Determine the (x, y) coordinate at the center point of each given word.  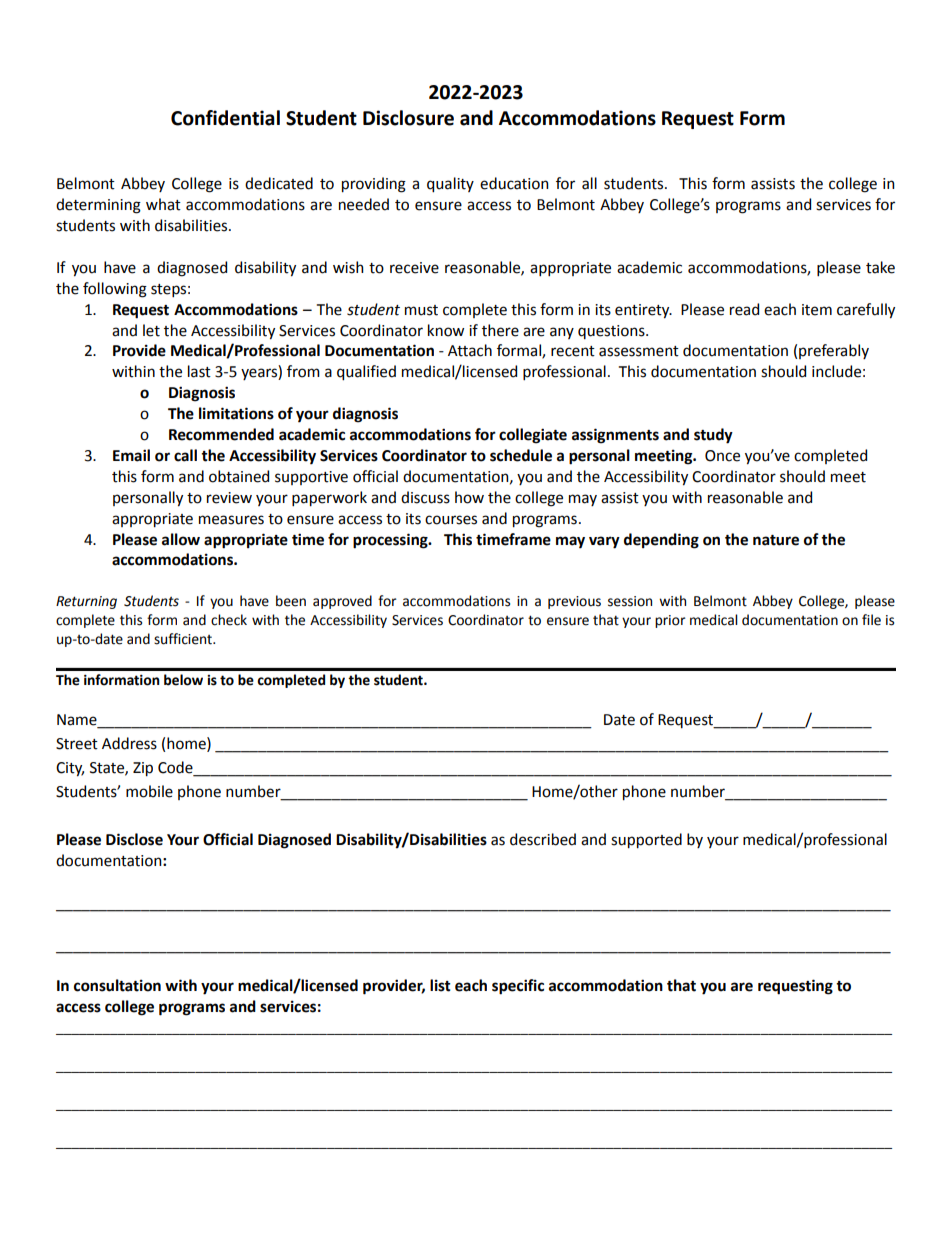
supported (646, 841)
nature (776, 540)
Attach (470, 350)
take (880, 267)
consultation (117, 985)
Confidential (225, 118)
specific (518, 987)
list (440, 985)
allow (181, 539)
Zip (143, 769)
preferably (834, 351)
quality (450, 185)
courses (451, 520)
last (199, 371)
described (543, 839)
